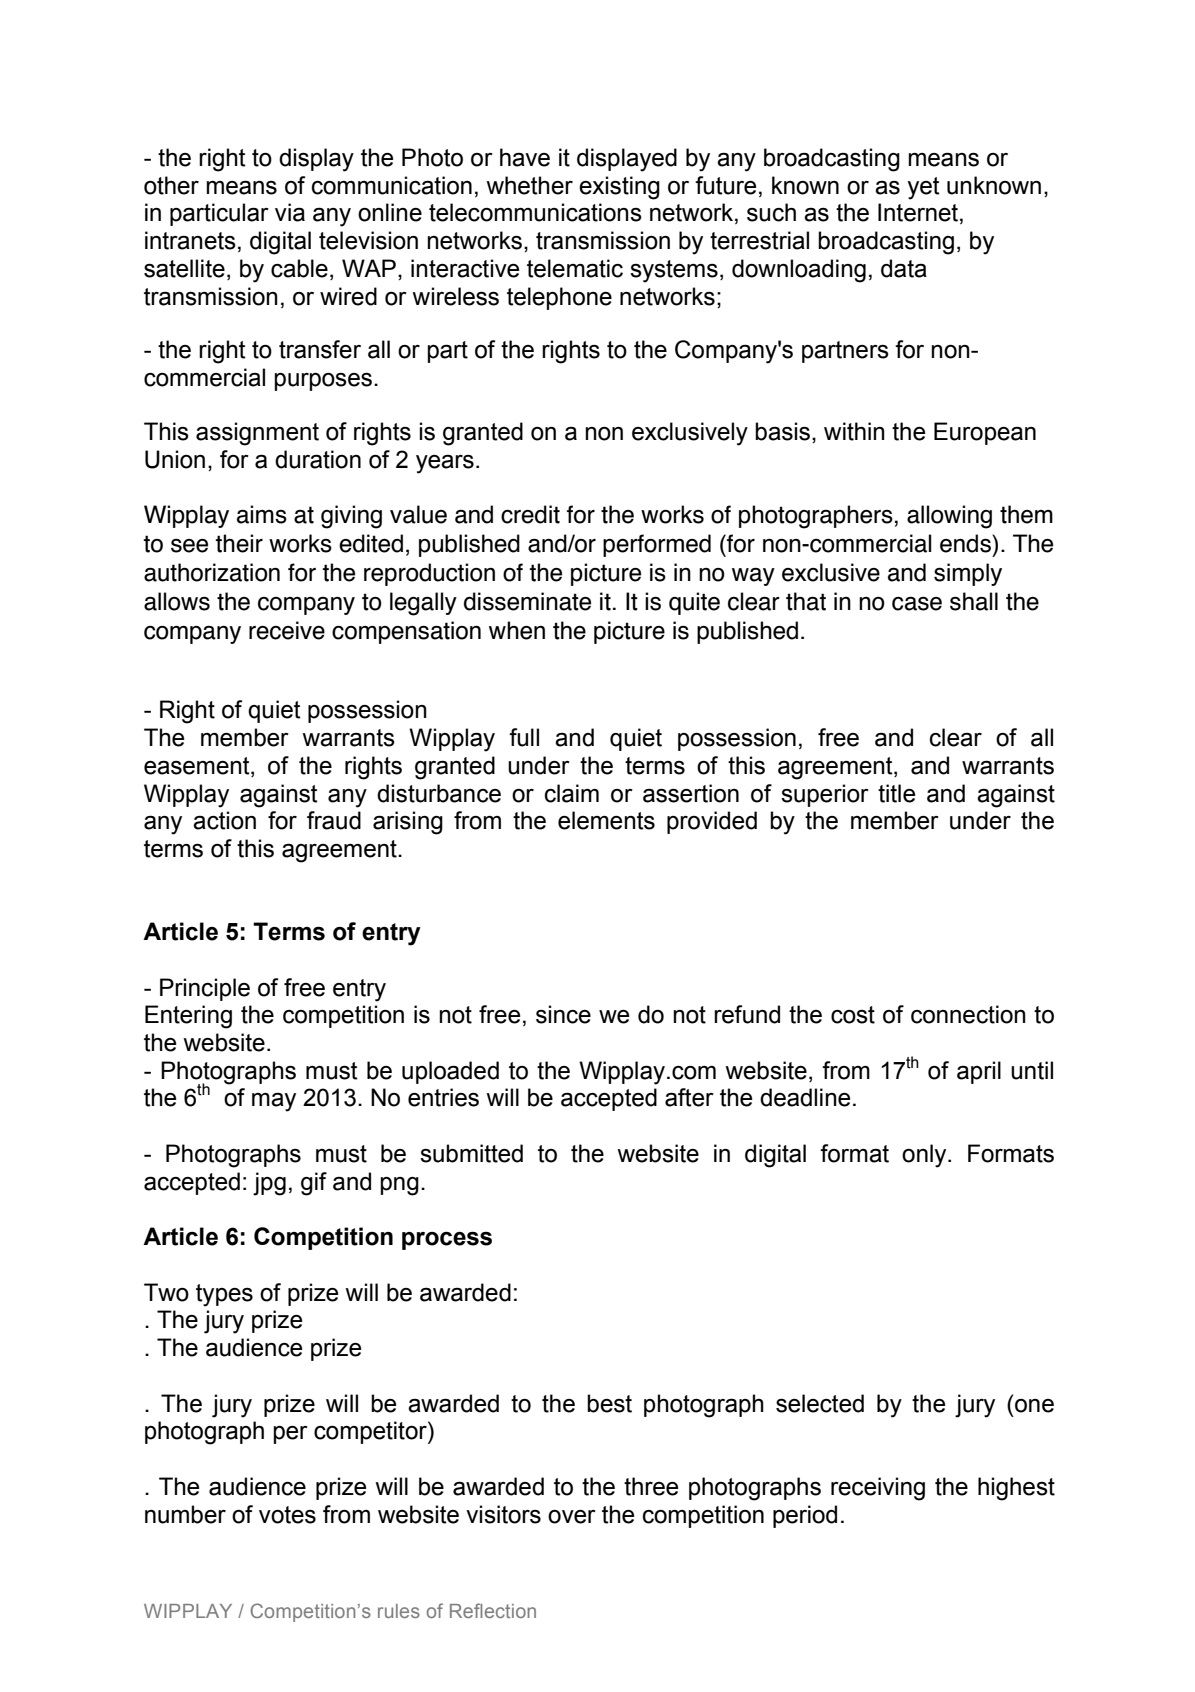 Image resolution: width=1195 pixels, height=1692 pixels. Describe the element at coordinates (287, 1515) in the document. I see `votes` at that location.
